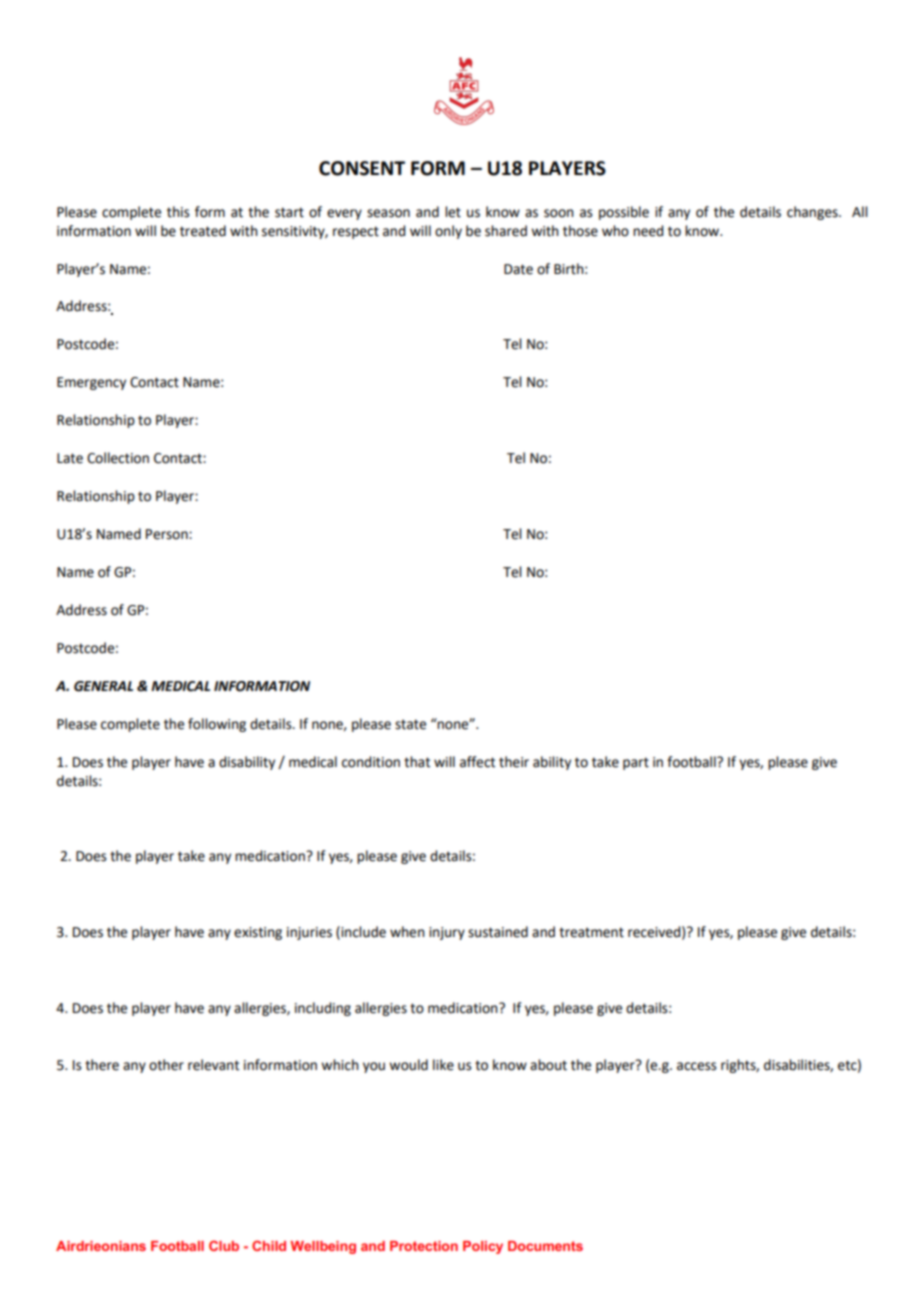  Describe the element at coordinates (224, 1245) in the page. I see `Club` at that location.
